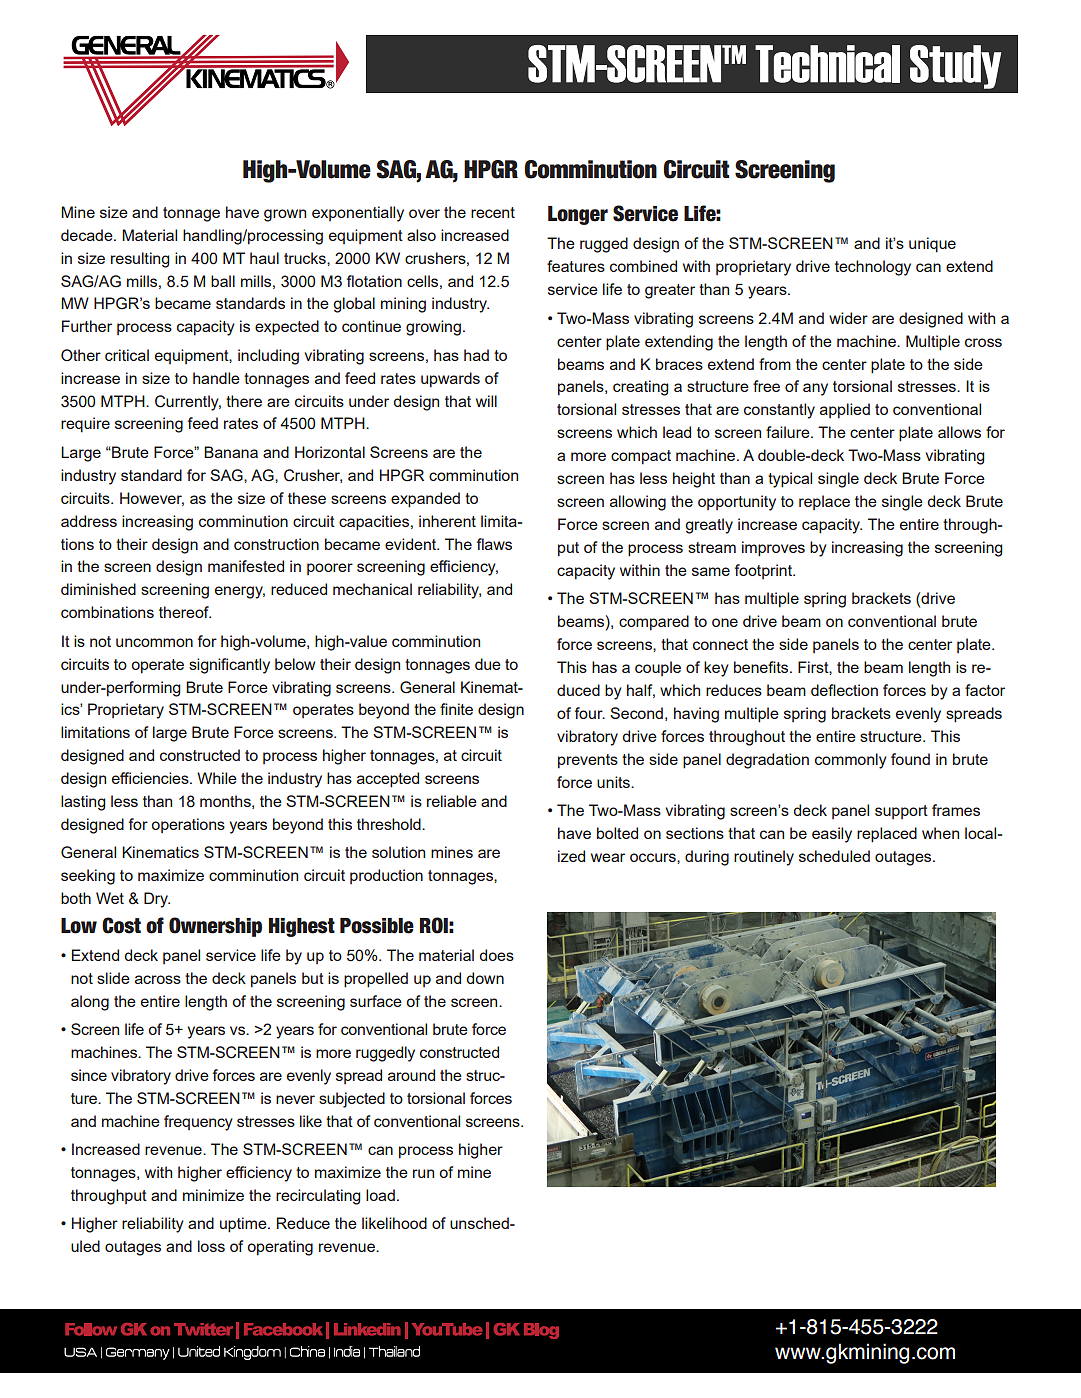  What do you see at coordinates (790, 480) in the screenshot?
I see `typical` at bounding box center [790, 480].
